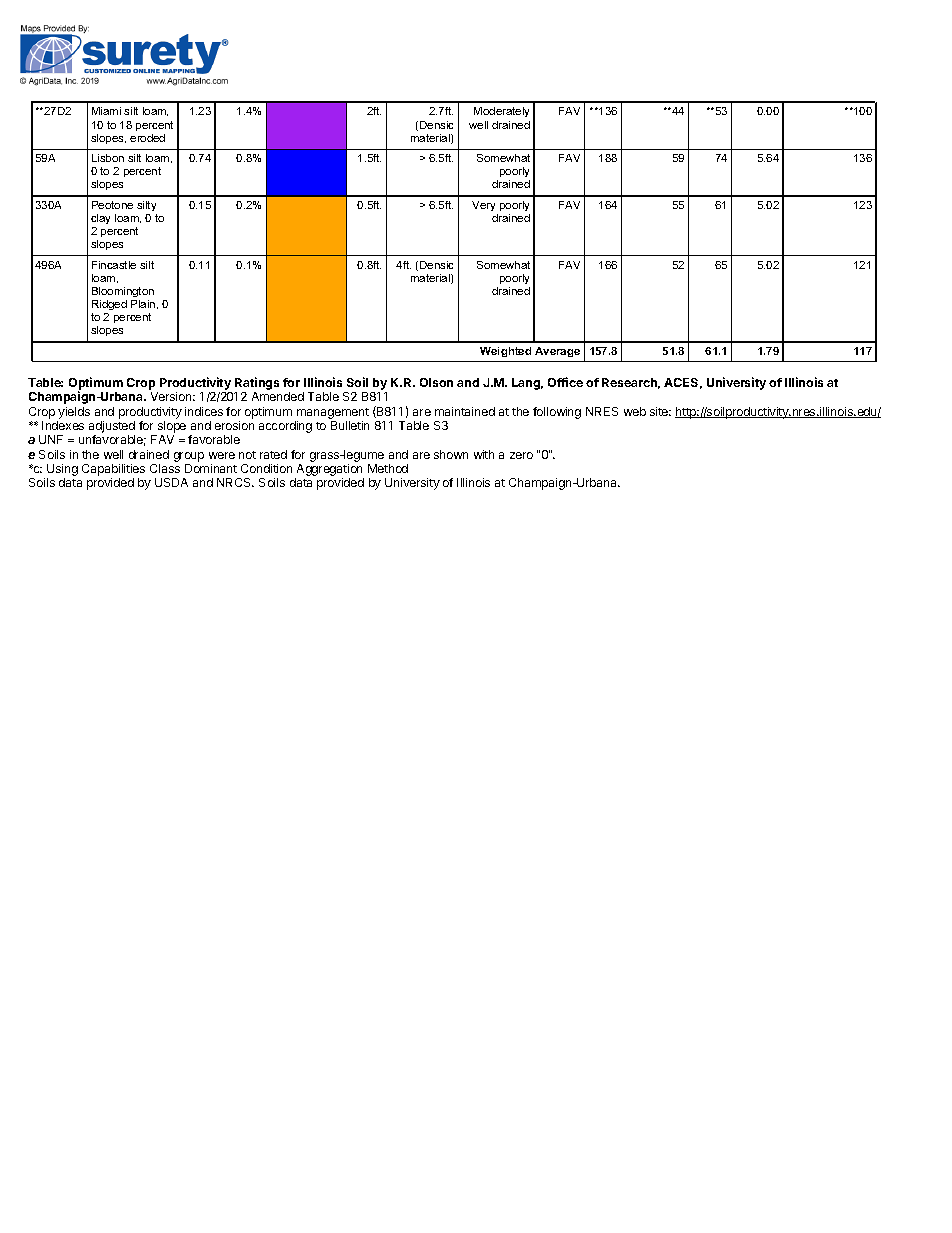 This image has height=1233, width=952. What do you see at coordinates (501, 112) in the image?
I see `Moderately` at bounding box center [501, 112].
